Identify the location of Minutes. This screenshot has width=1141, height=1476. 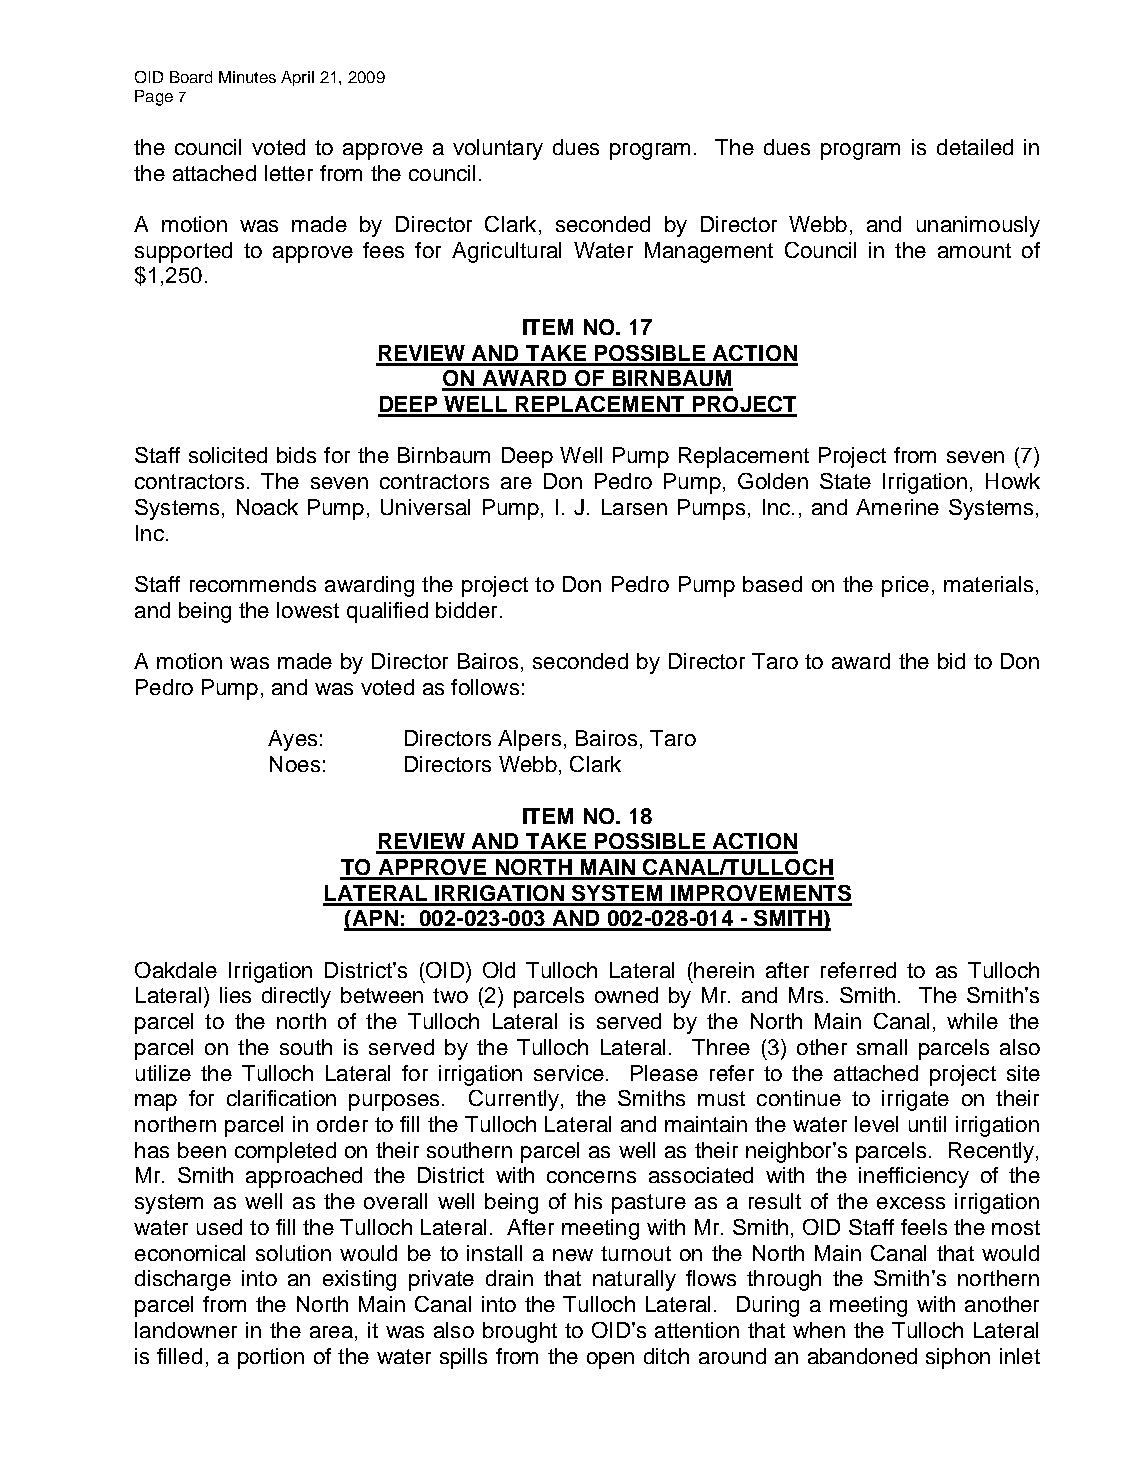
(247, 77).
